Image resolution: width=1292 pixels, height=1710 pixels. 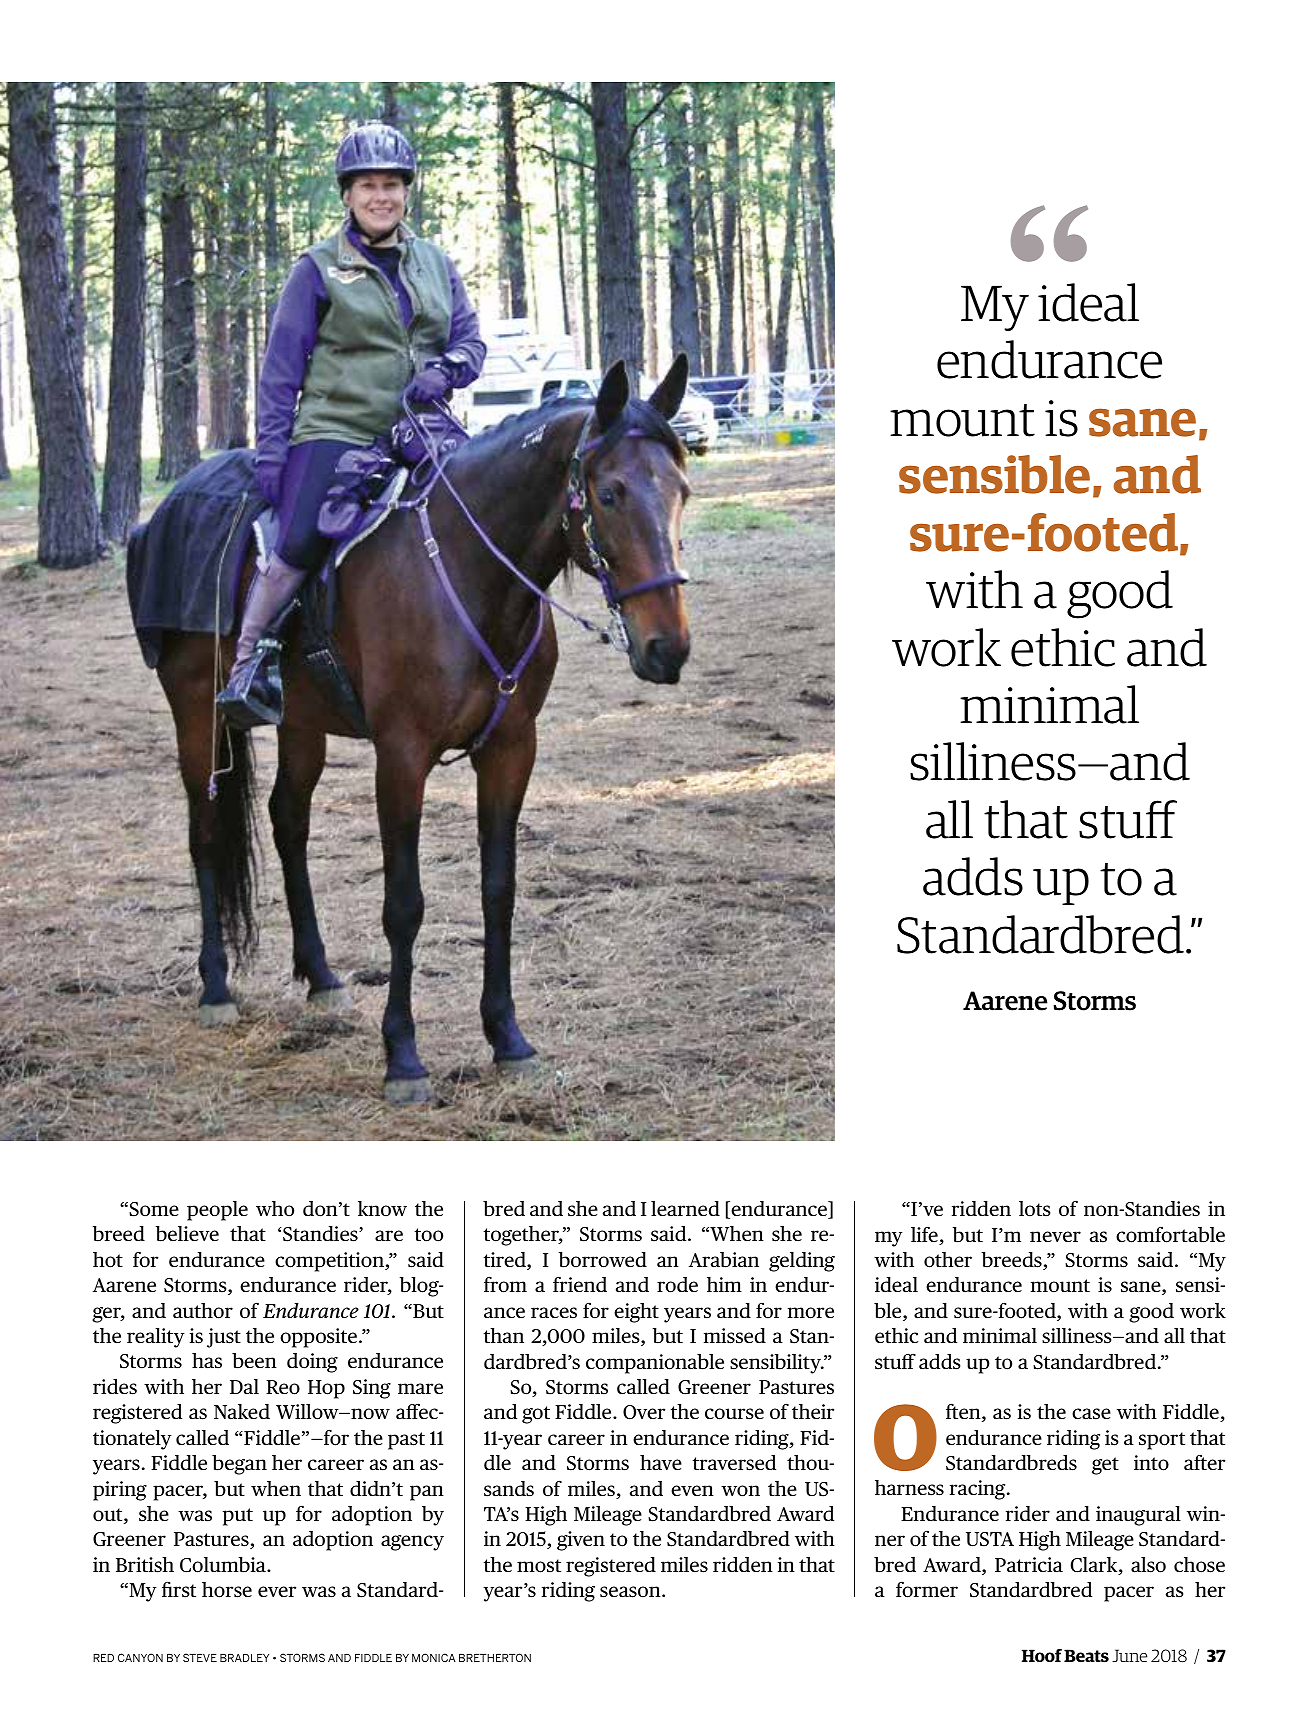 What do you see at coordinates (581, 1541) in the screenshot?
I see `given` at bounding box center [581, 1541].
